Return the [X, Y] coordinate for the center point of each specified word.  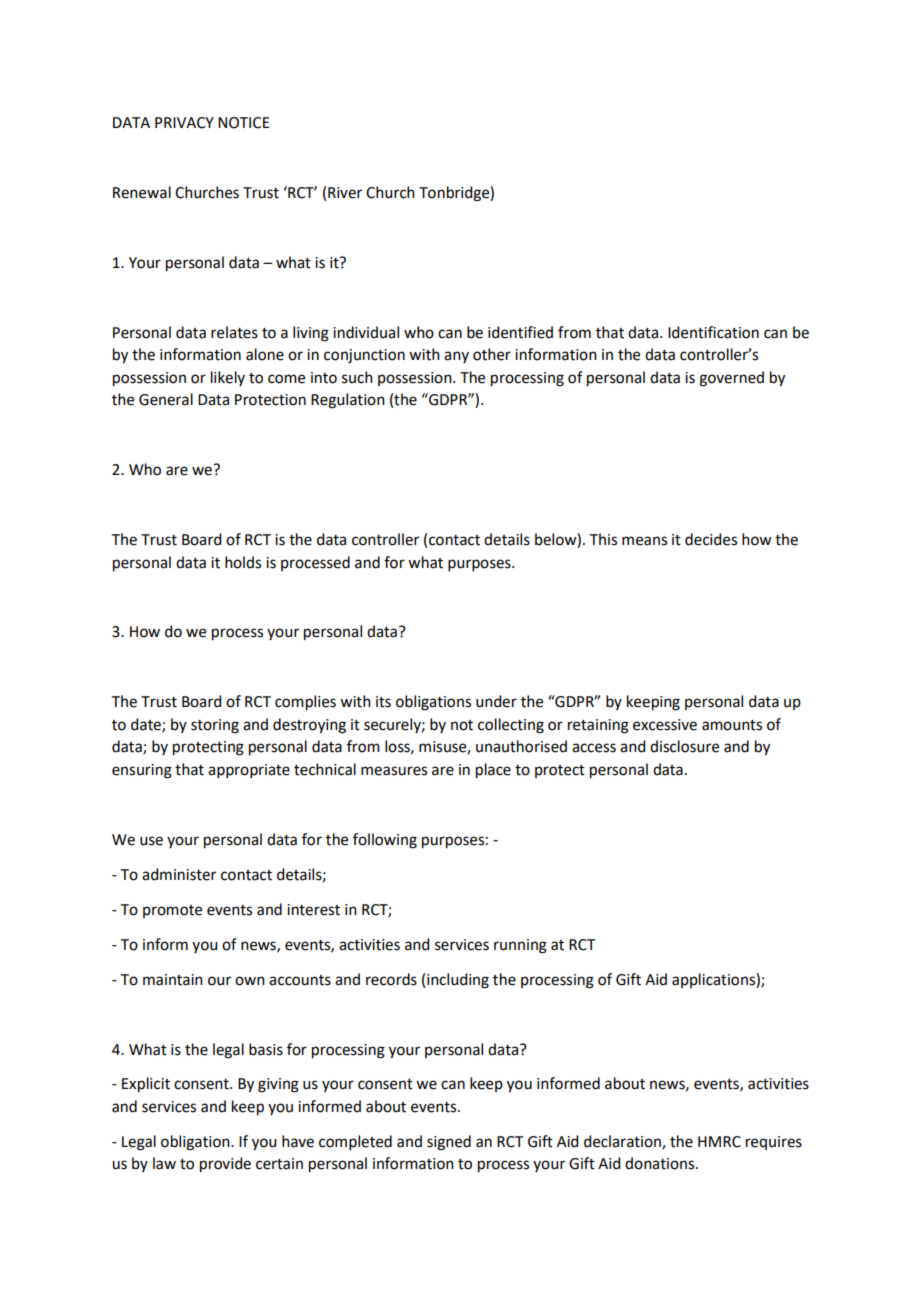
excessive [665, 725]
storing [215, 726]
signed [449, 1143]
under [496, 701]
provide [225, 1165]
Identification [713, 332]
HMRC [719, 1142]
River [345, 193]
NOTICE [244, 123]
